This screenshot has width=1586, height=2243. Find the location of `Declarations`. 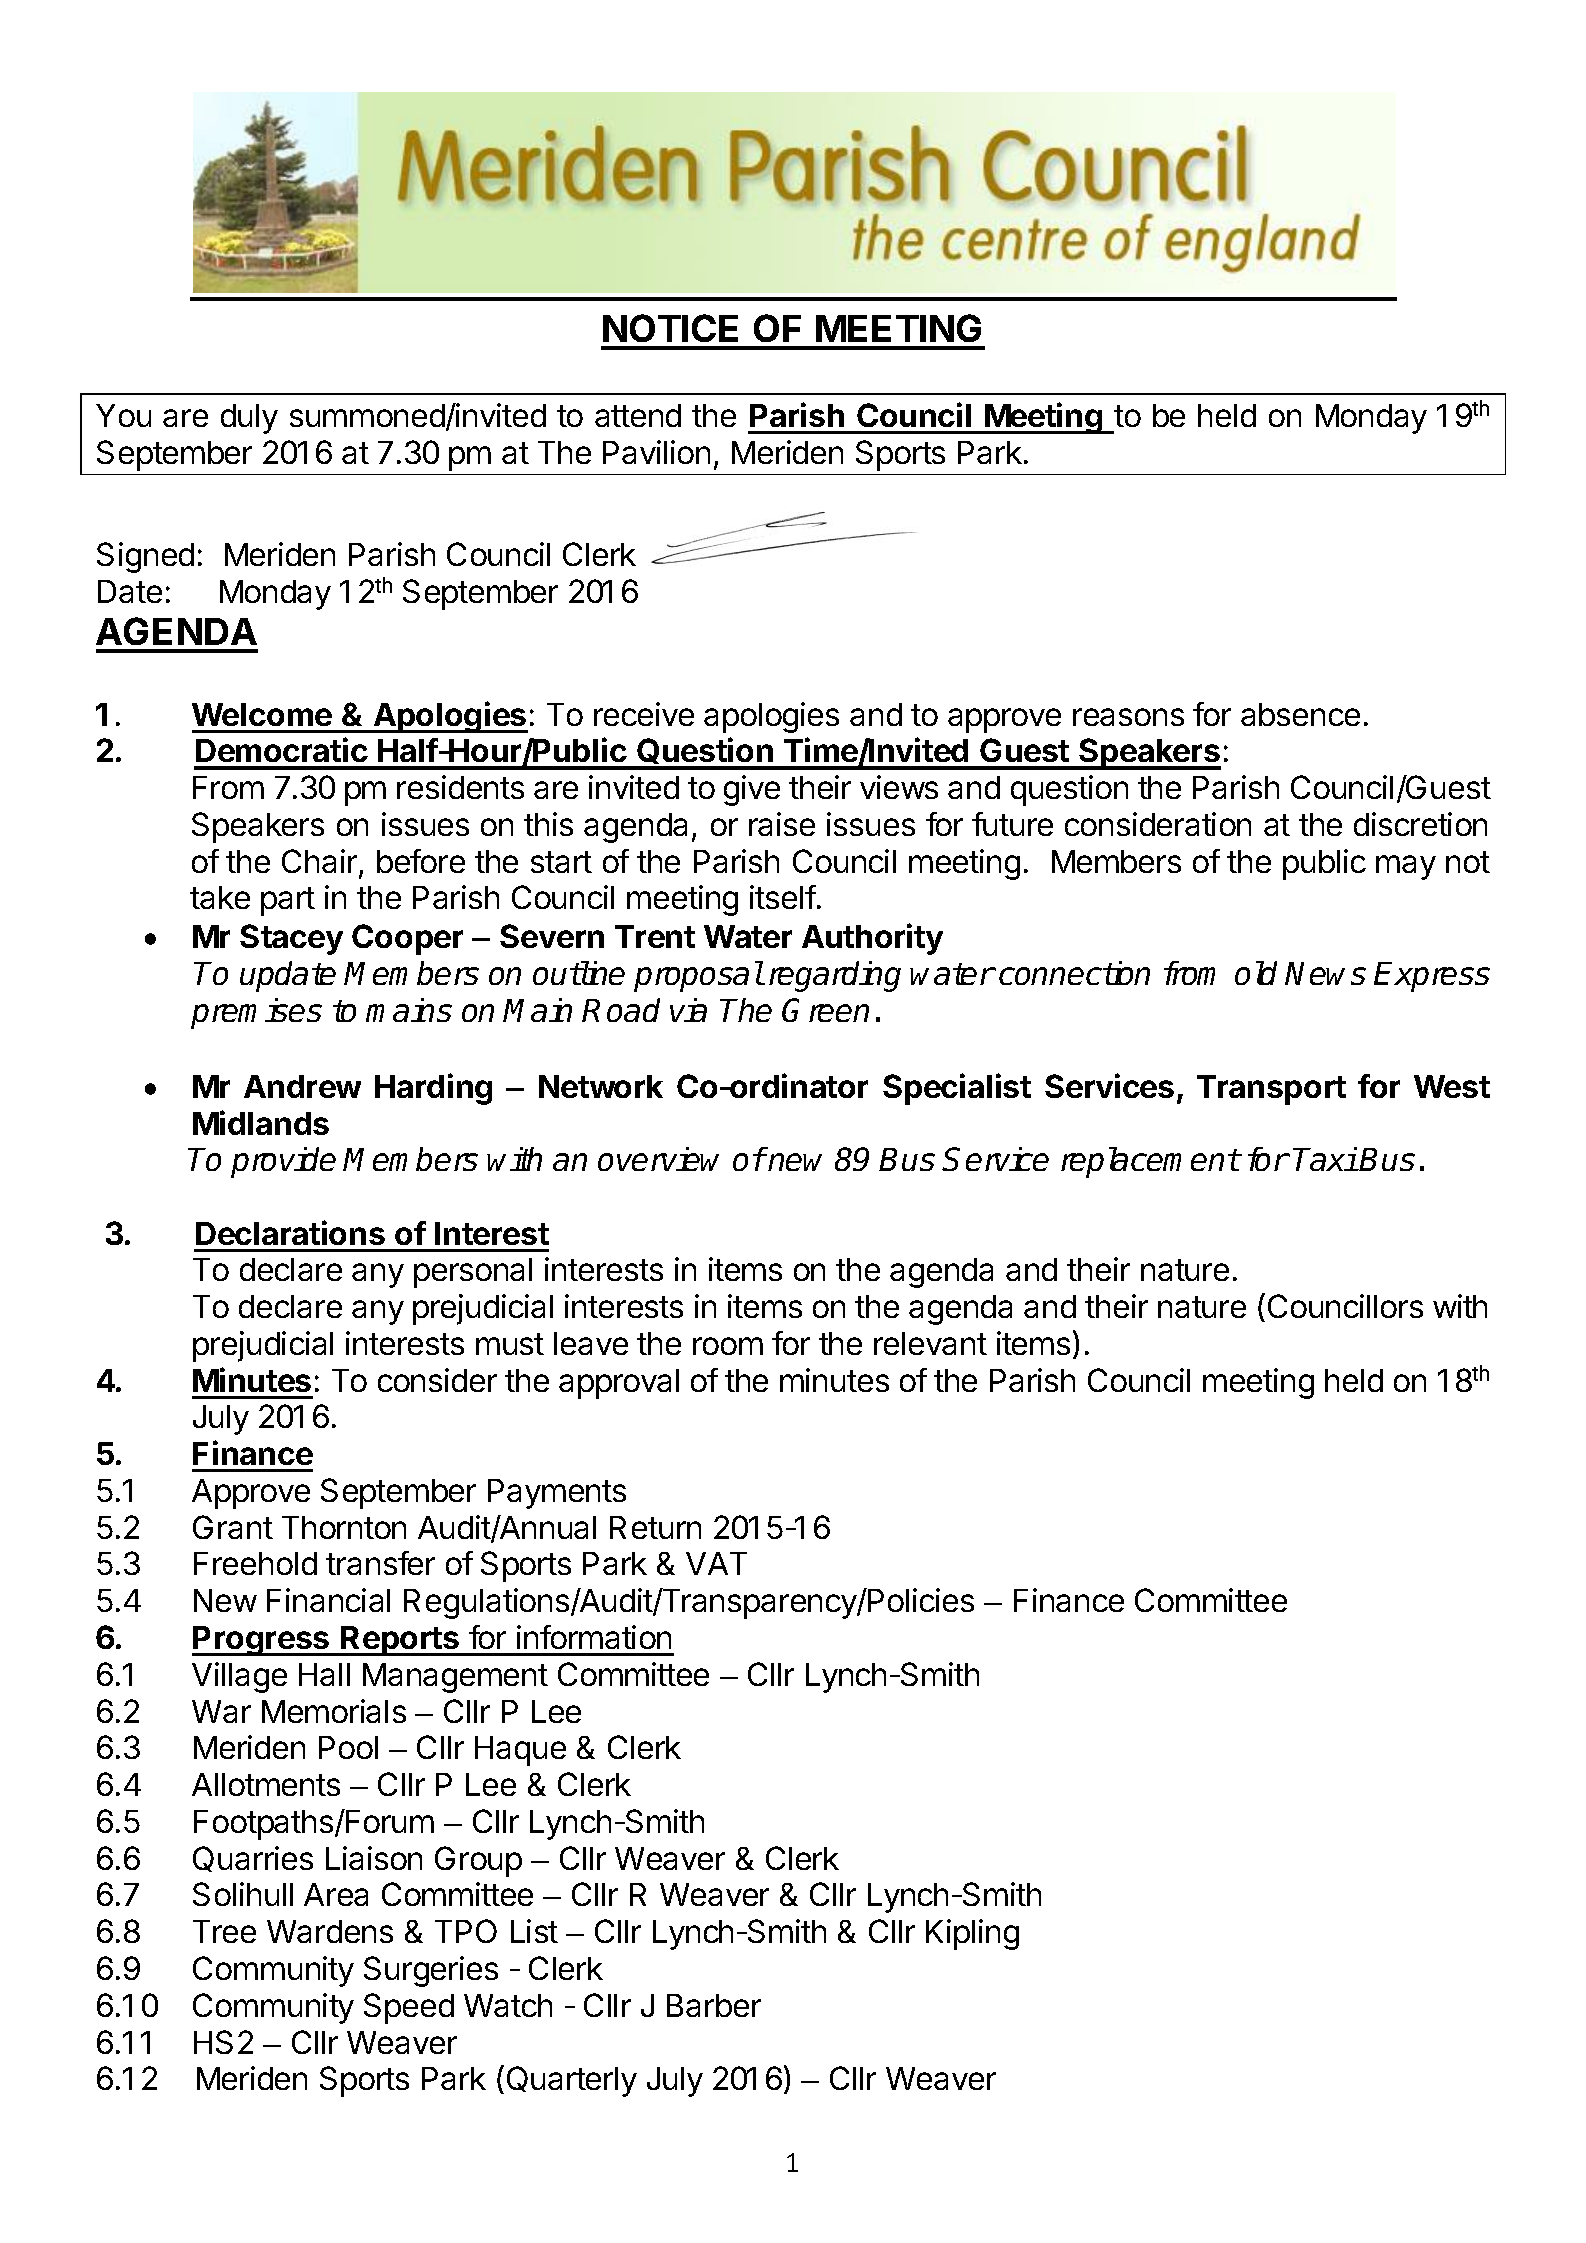

Declarations is located at coordinates (290, 1232).
